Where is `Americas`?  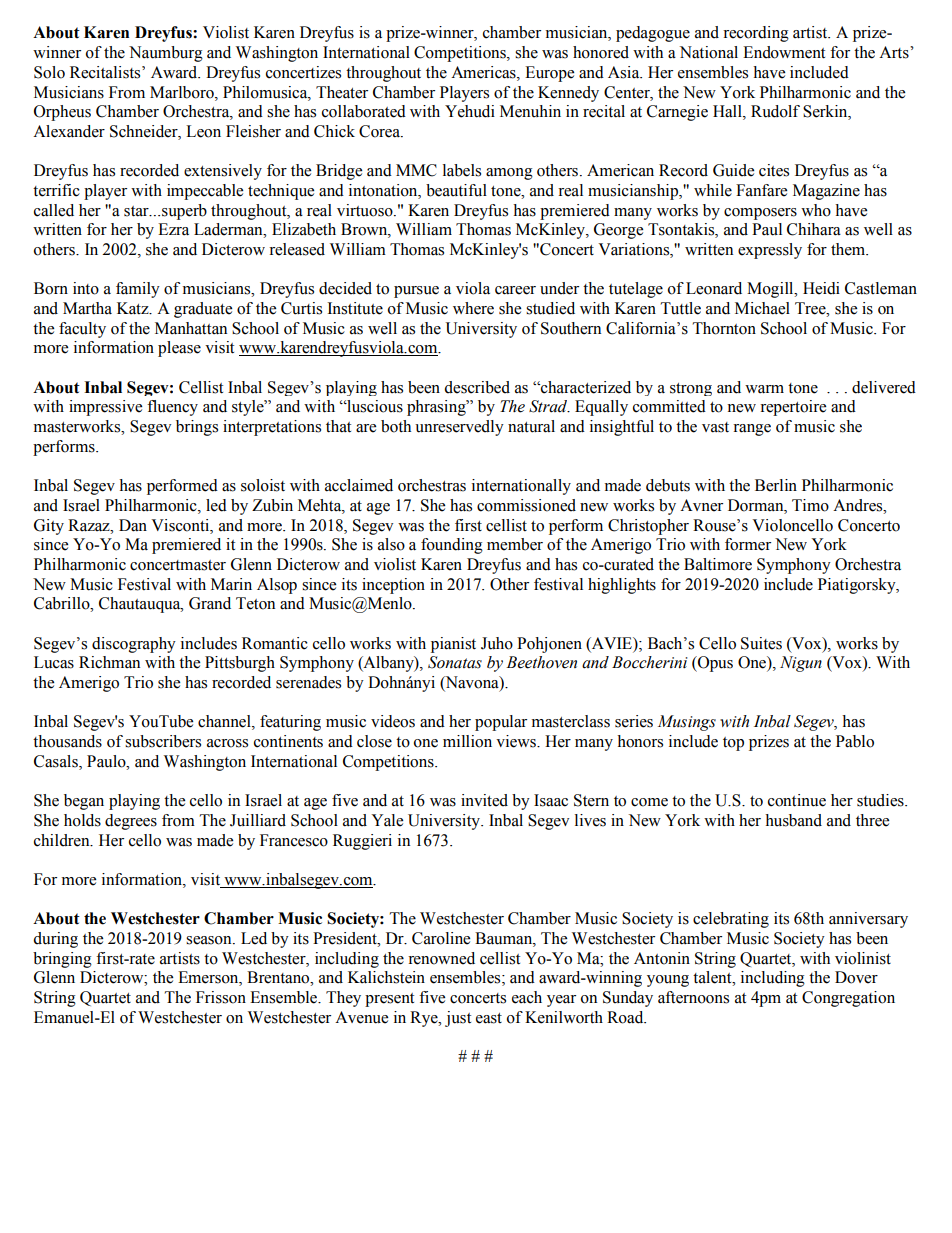
Americas is located at coordinates (484, 72).
